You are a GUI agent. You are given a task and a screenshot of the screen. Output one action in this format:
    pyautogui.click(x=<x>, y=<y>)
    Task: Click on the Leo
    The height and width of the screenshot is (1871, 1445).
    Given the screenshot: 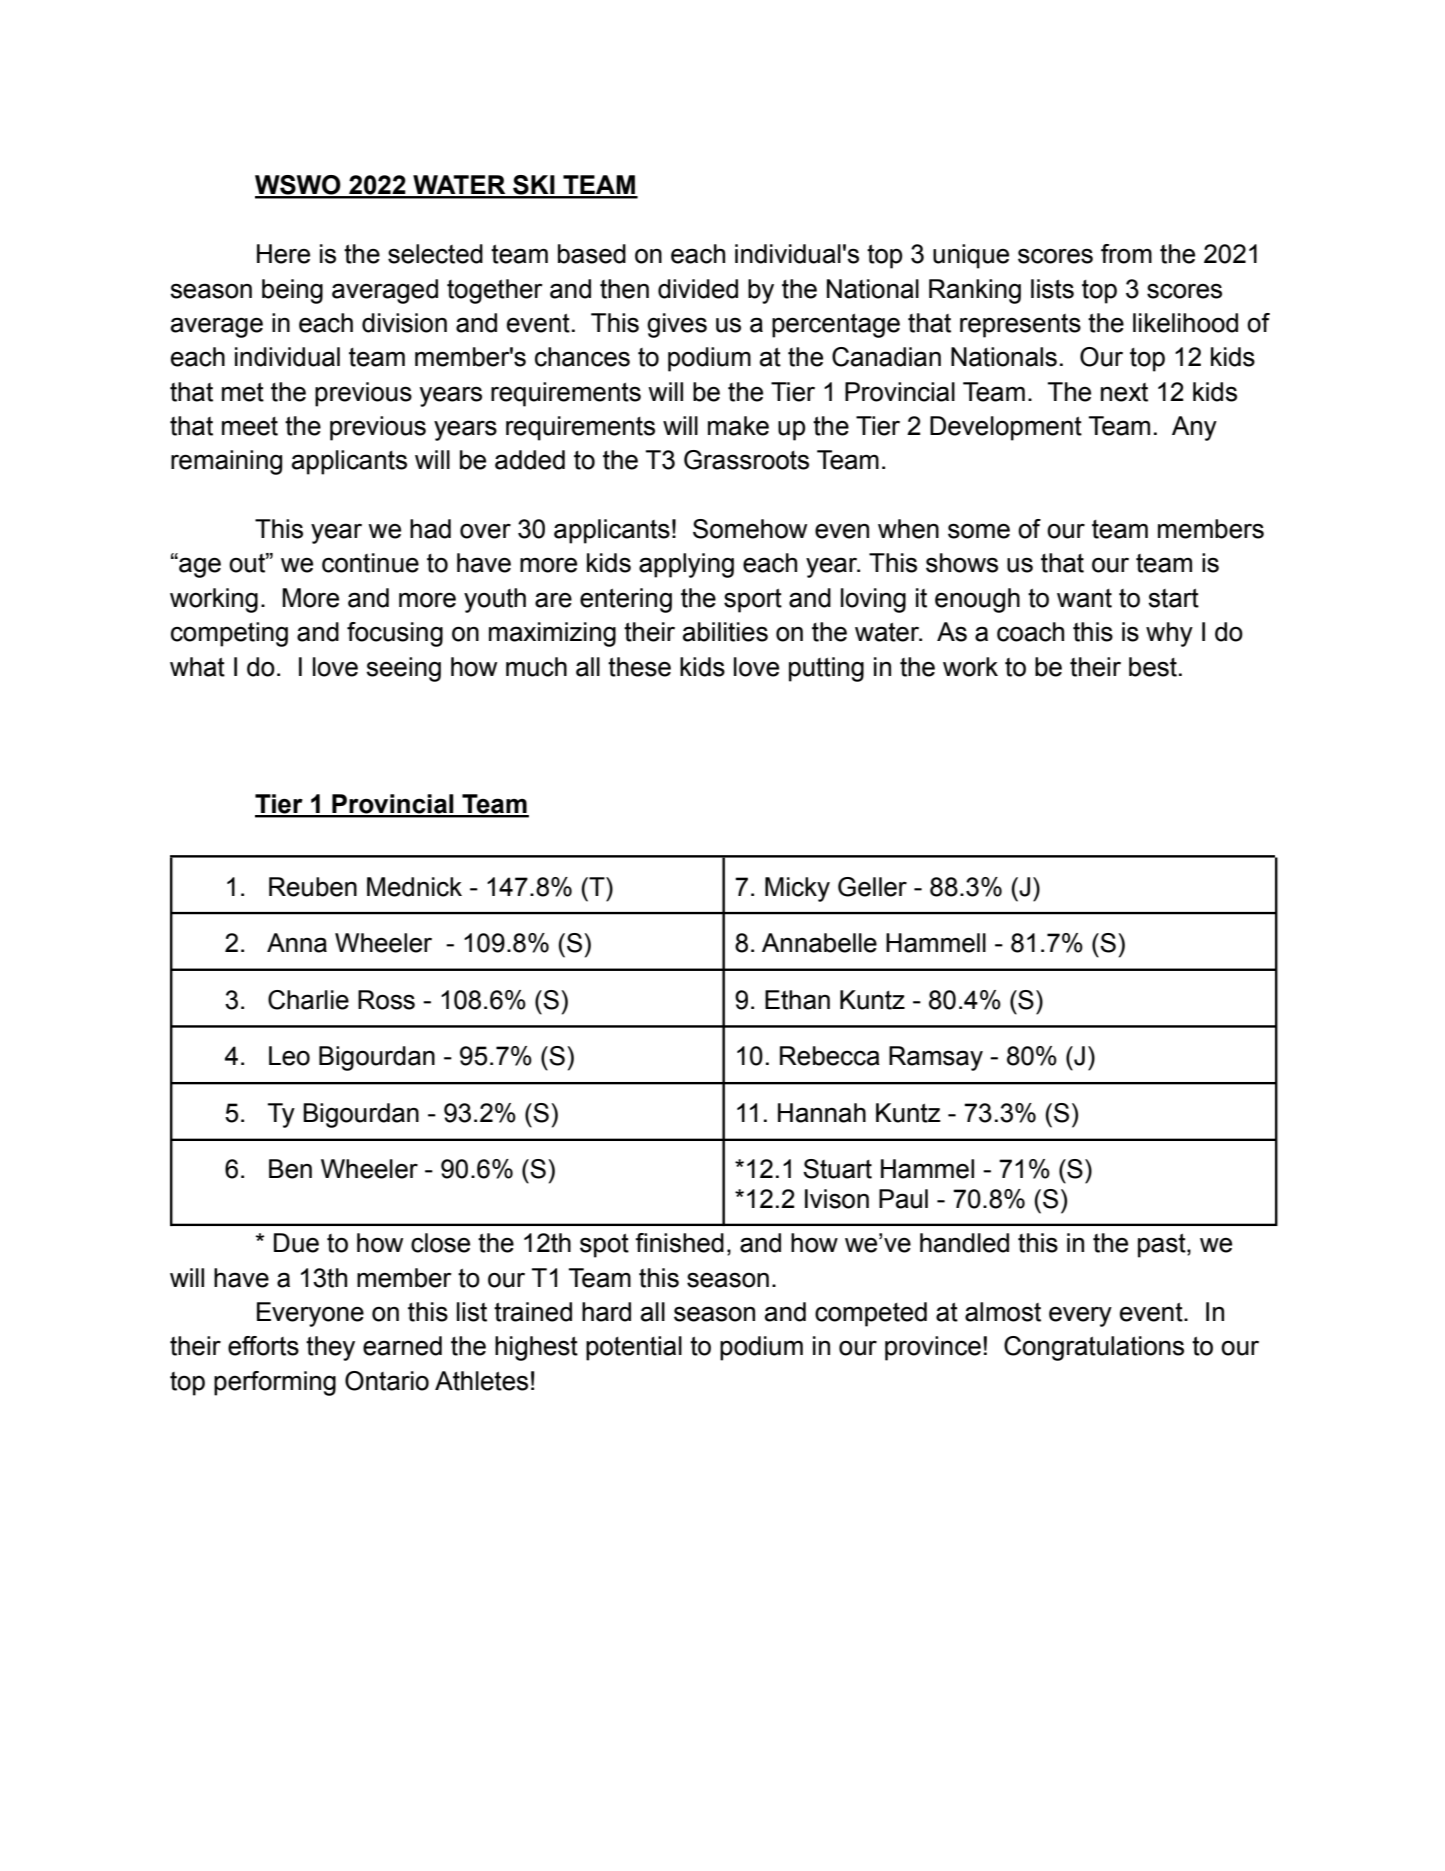 What is the action you would take?
    pyautogui.click(x=289, y=1056)
